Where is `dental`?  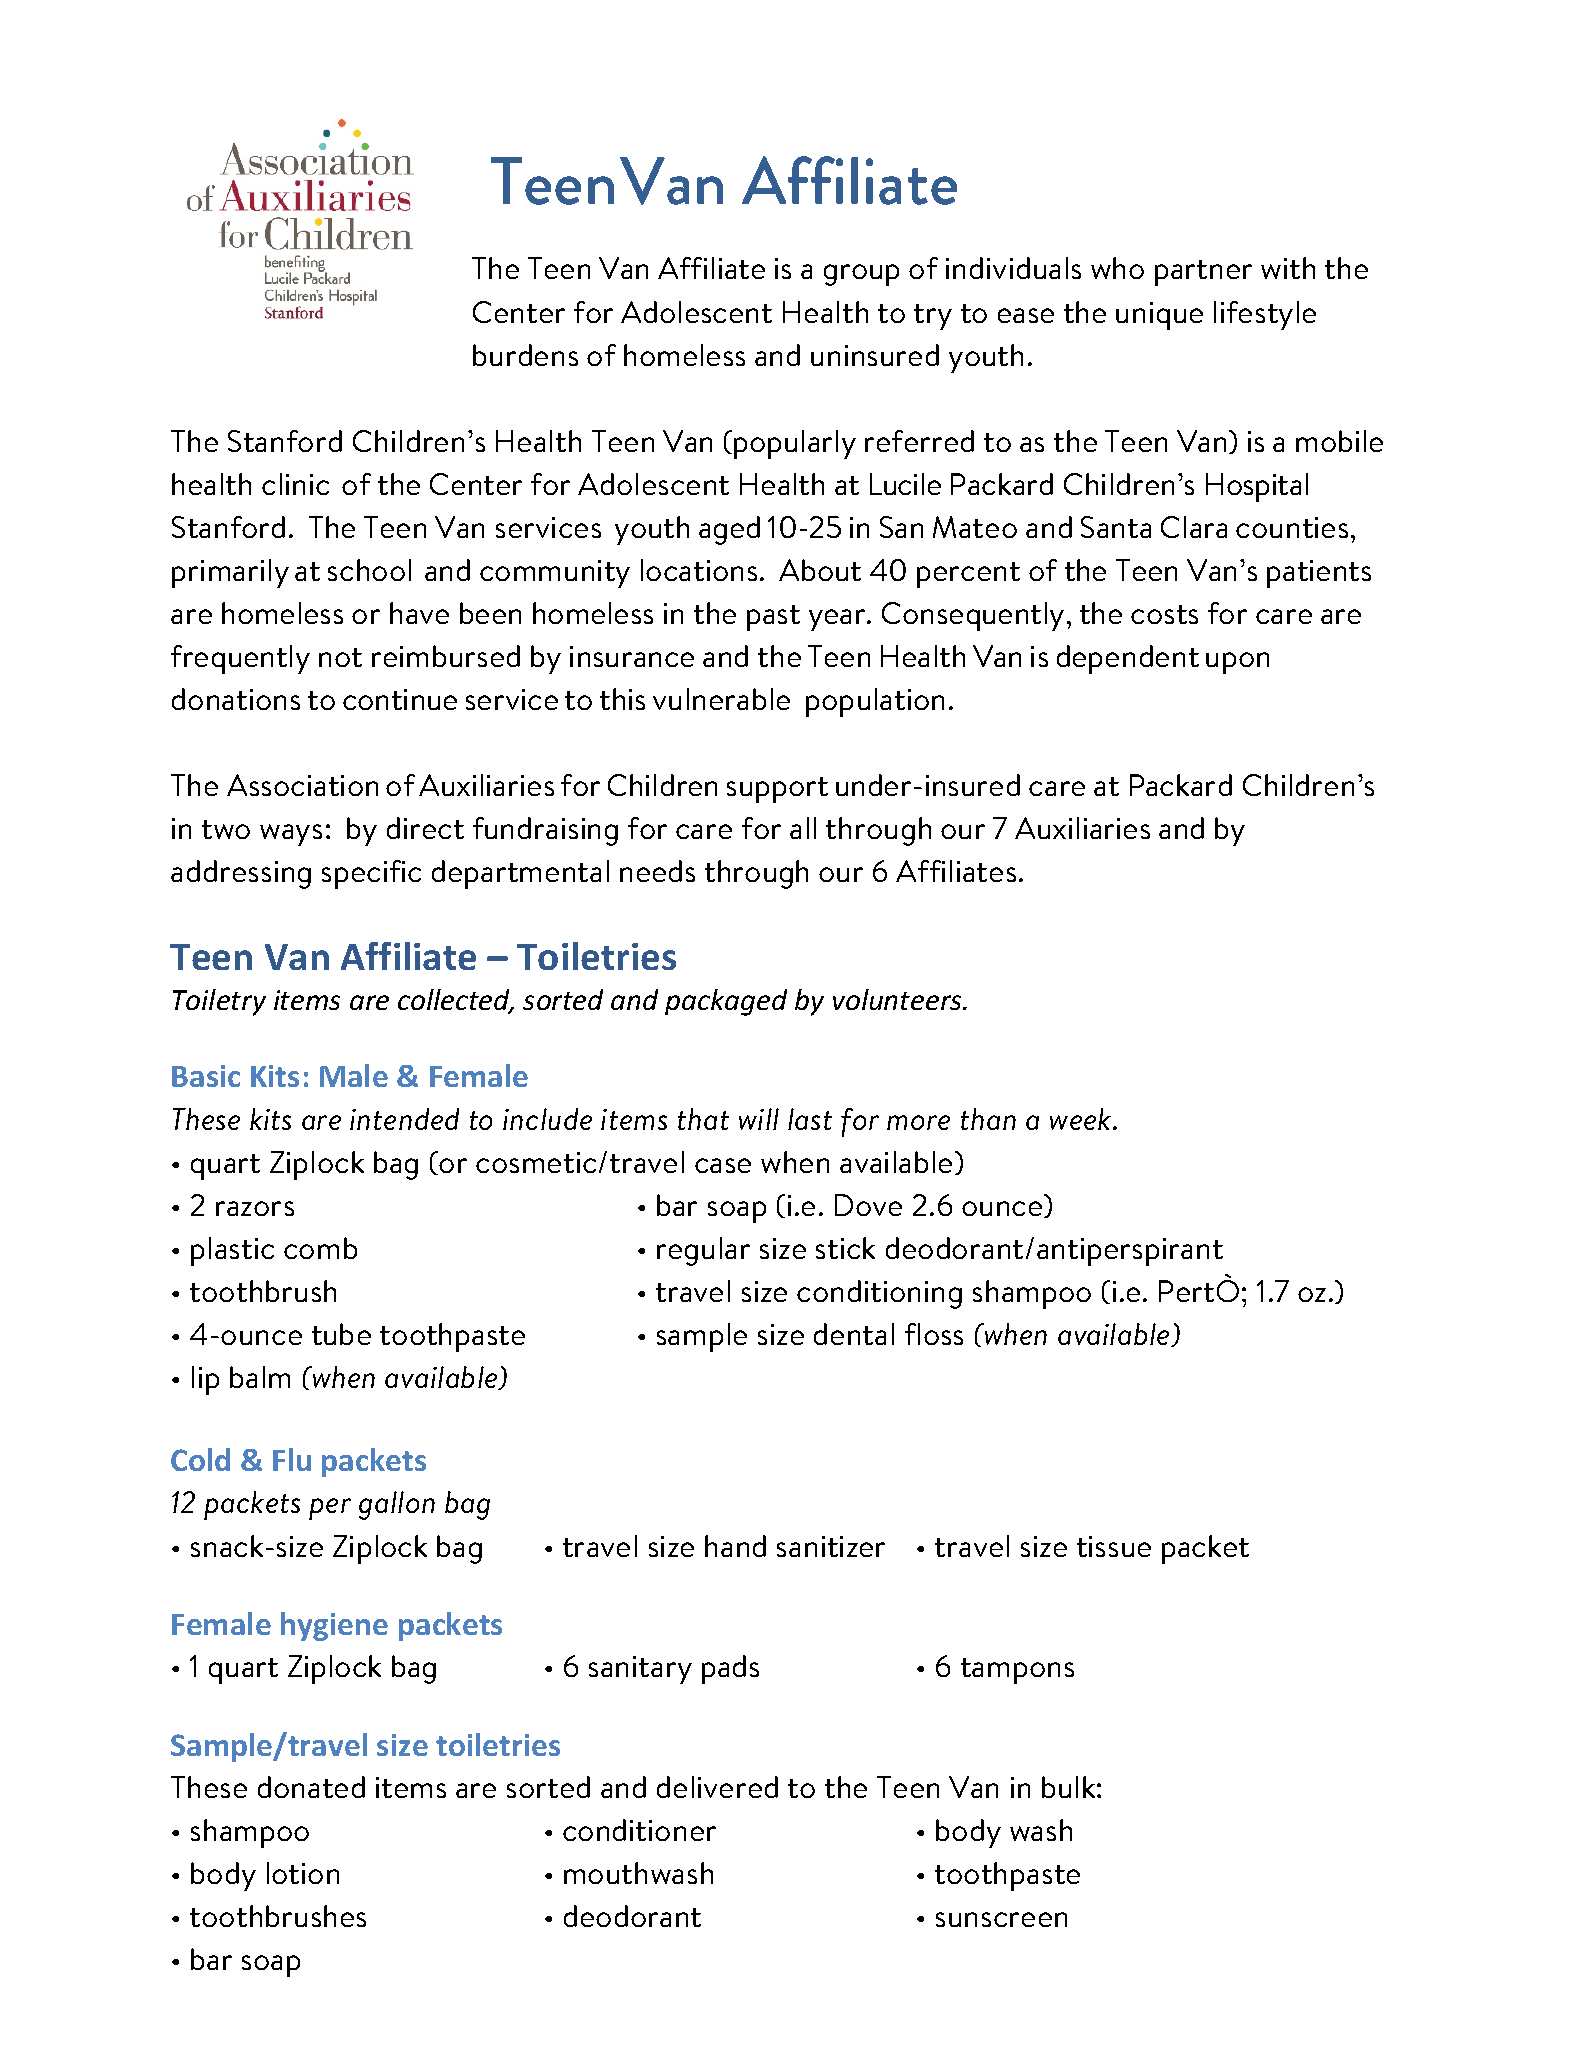 dental is located at coordinates (854, 1334).
